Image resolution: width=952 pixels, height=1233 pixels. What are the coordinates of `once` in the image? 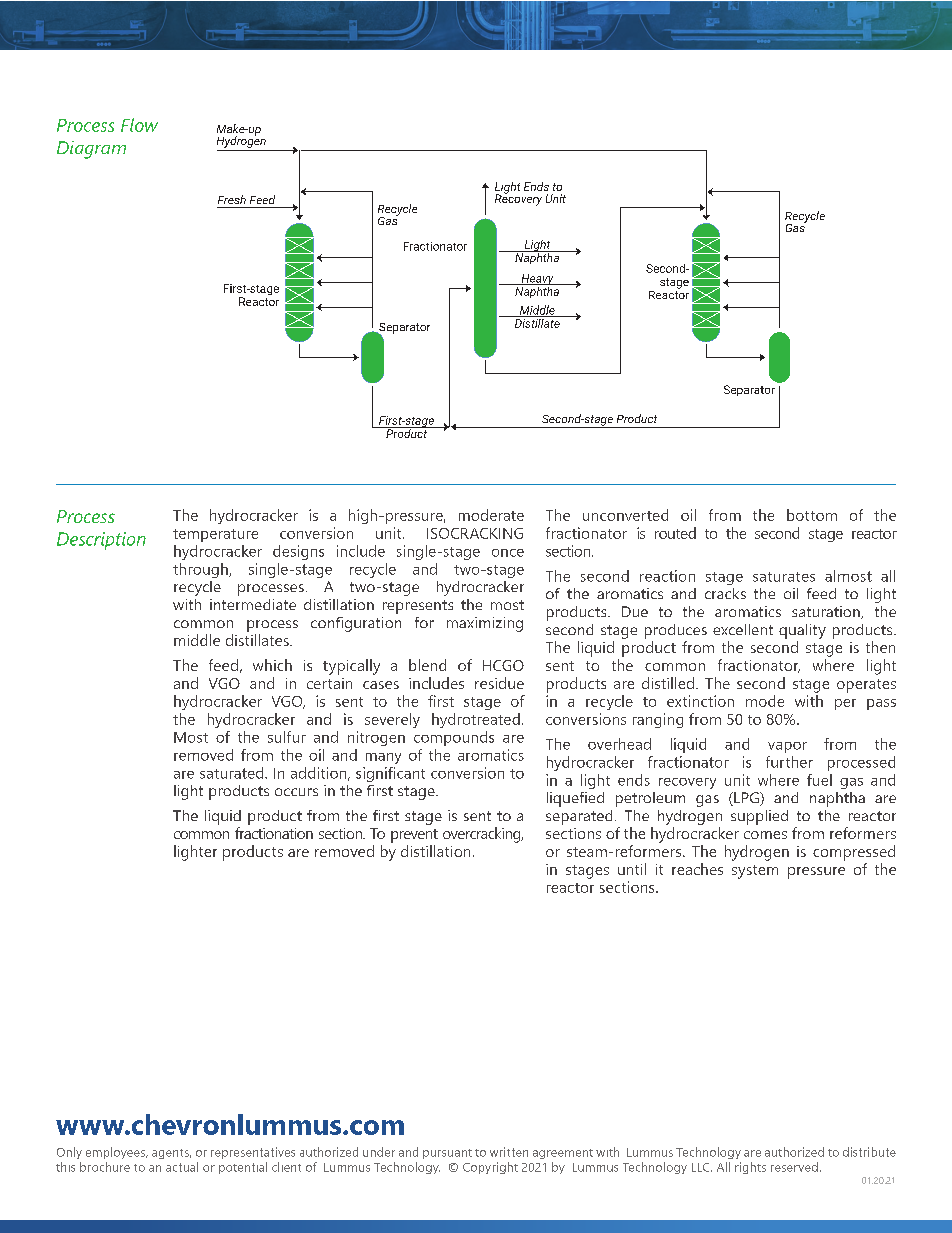 It's located at (508, 553).
